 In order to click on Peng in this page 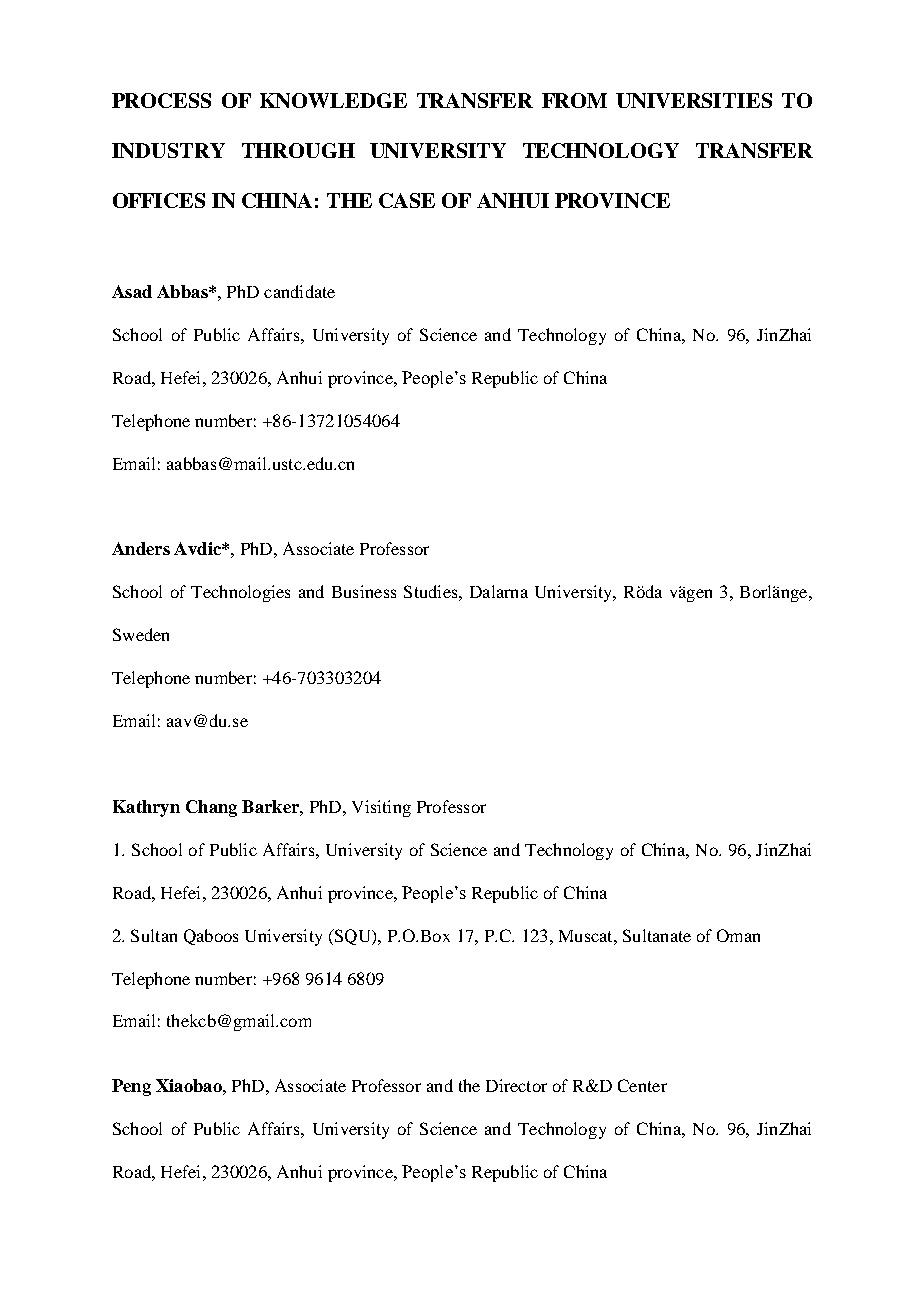, I will do `click(131, 1087)`.
